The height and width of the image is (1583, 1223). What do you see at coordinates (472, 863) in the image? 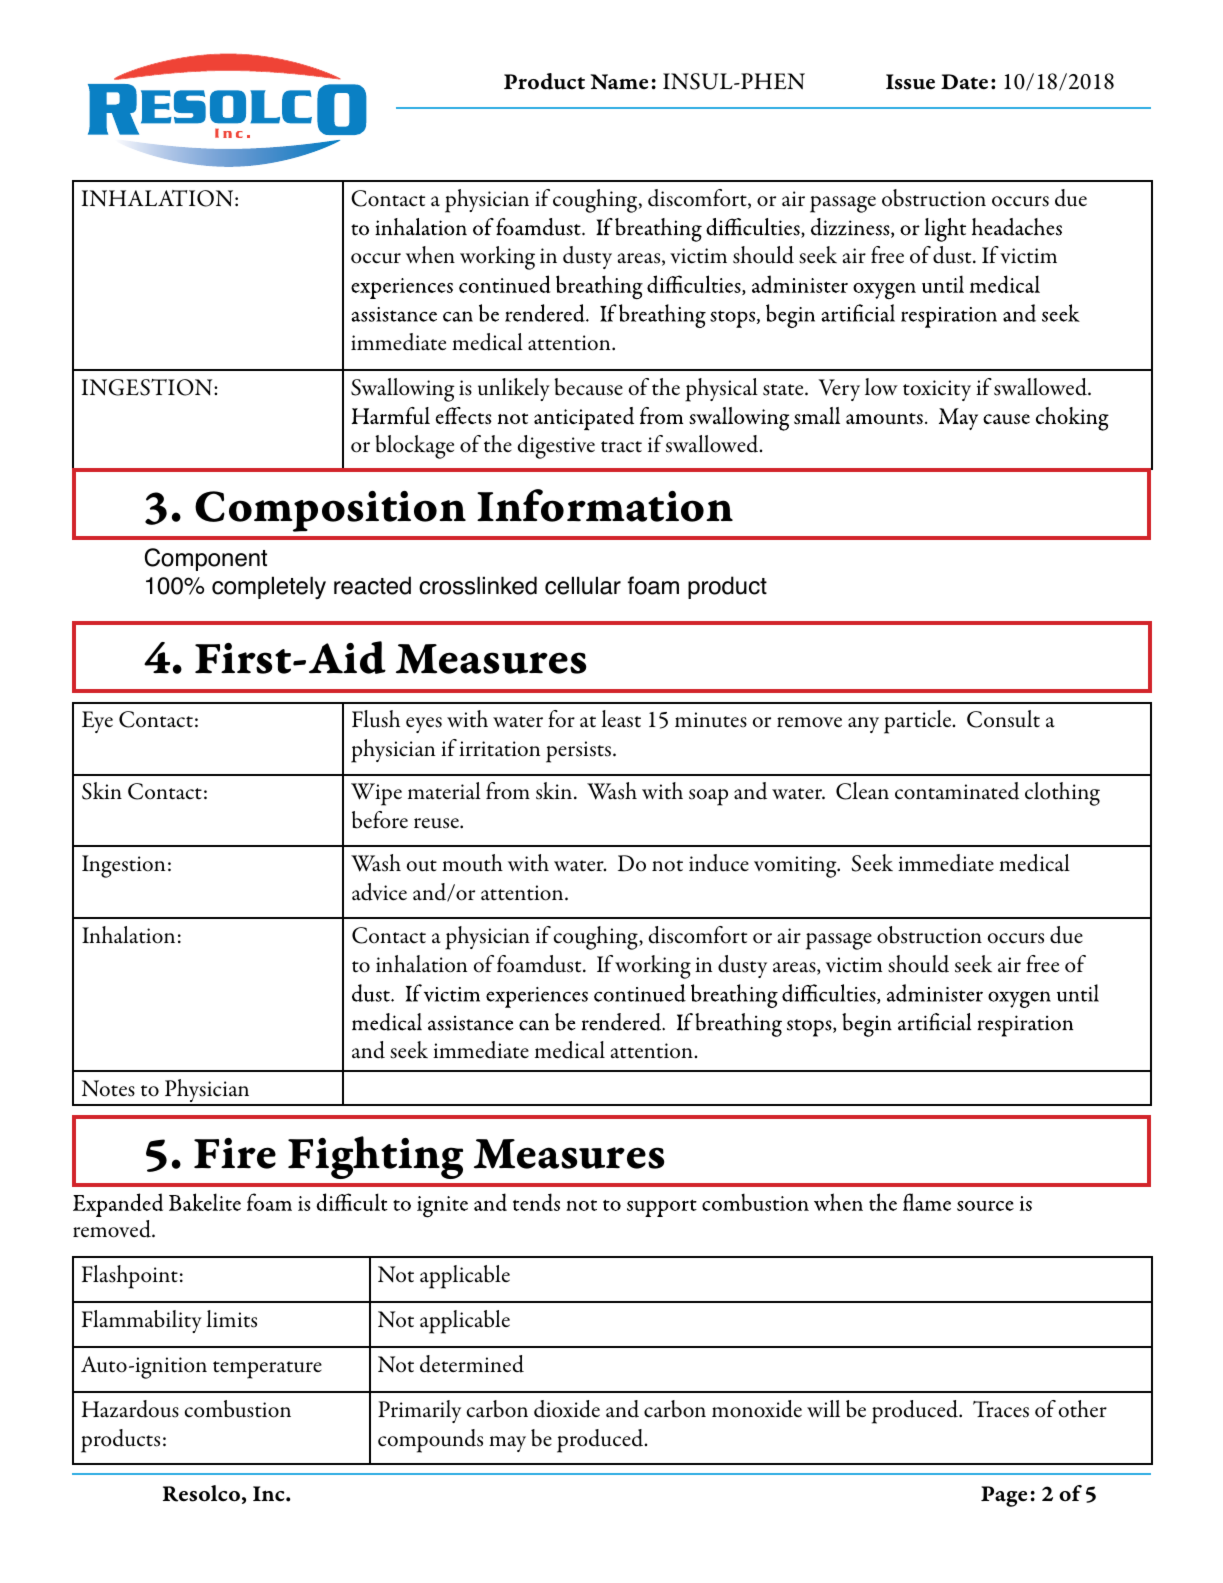
I see `mouth` at bounding box center [472, 863].
